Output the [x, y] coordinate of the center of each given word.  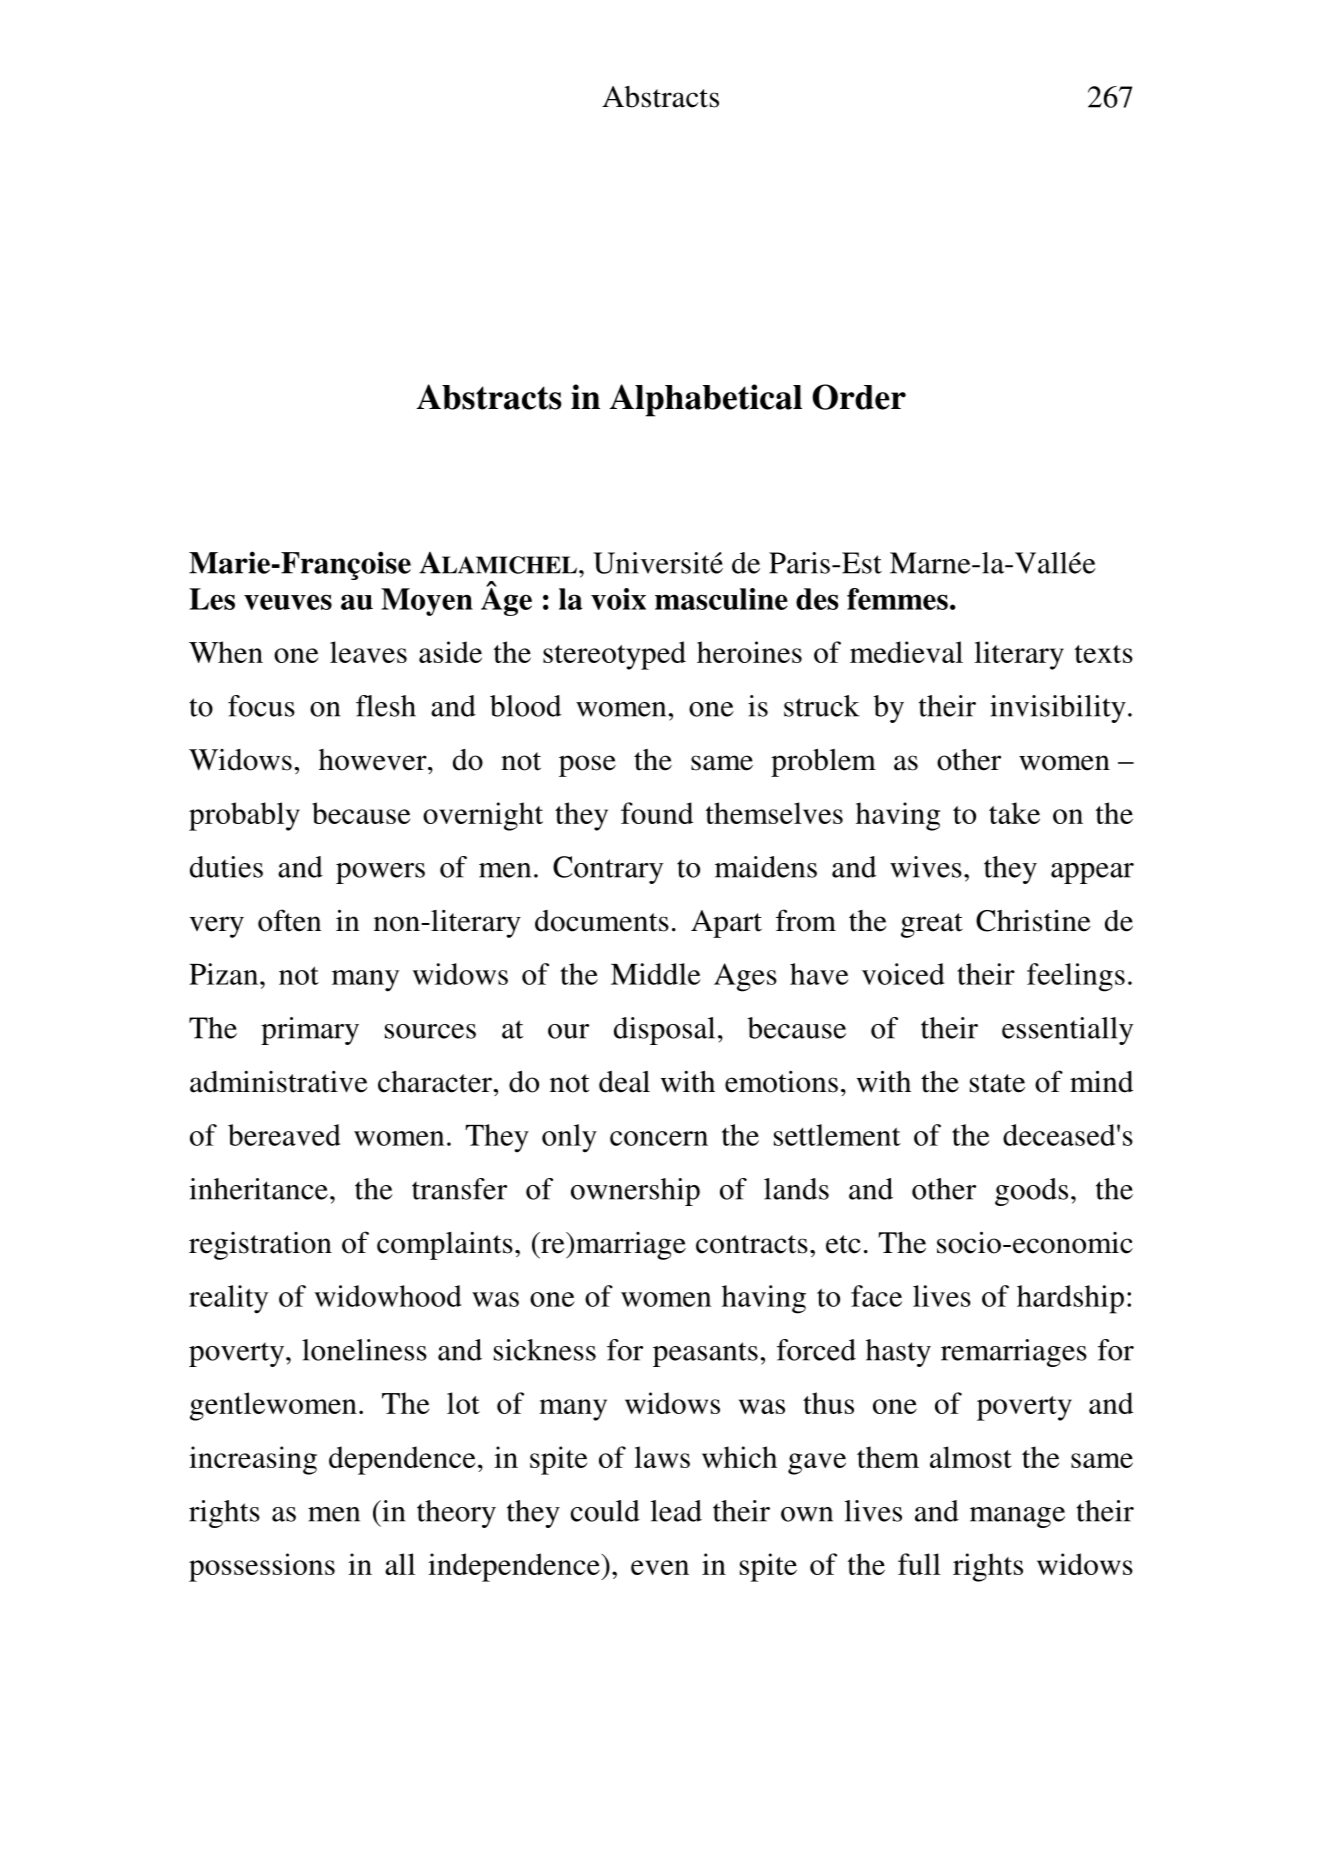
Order [859, 397]
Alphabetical [706, 400]
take [1014, 813]
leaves [368, 652]
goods [1031, 1192]
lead [676, 1511]
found [657, 813]
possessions [262, 1567]
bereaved [284, 1135]
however [374, 760]
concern [659, 1138]
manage [1017, 1517]
